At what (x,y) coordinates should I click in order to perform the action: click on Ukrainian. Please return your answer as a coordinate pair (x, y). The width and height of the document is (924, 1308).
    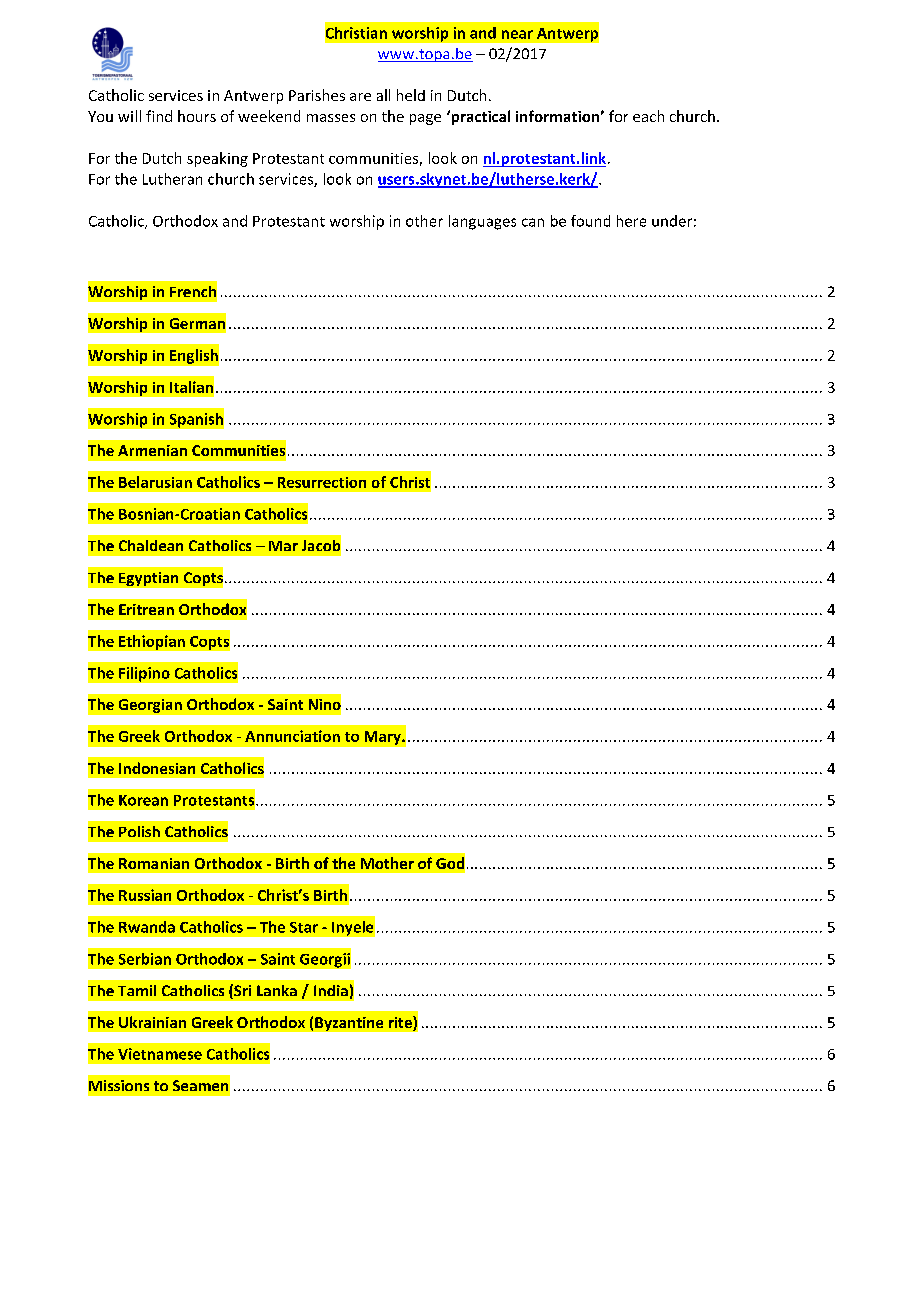
    Looking at the image, I should click on (152, 1022).
